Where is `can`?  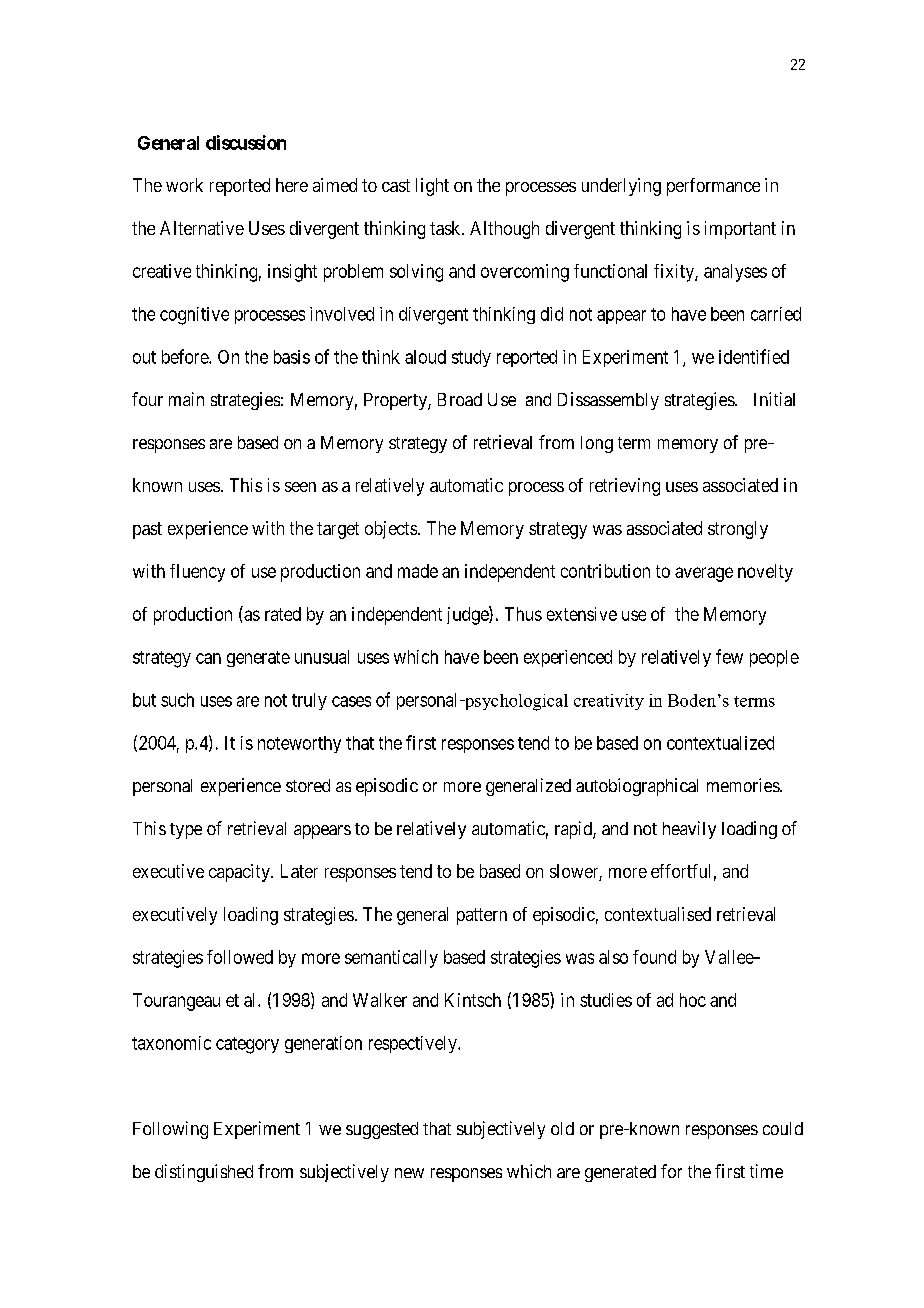
can is located at coordinates (208, 658).
